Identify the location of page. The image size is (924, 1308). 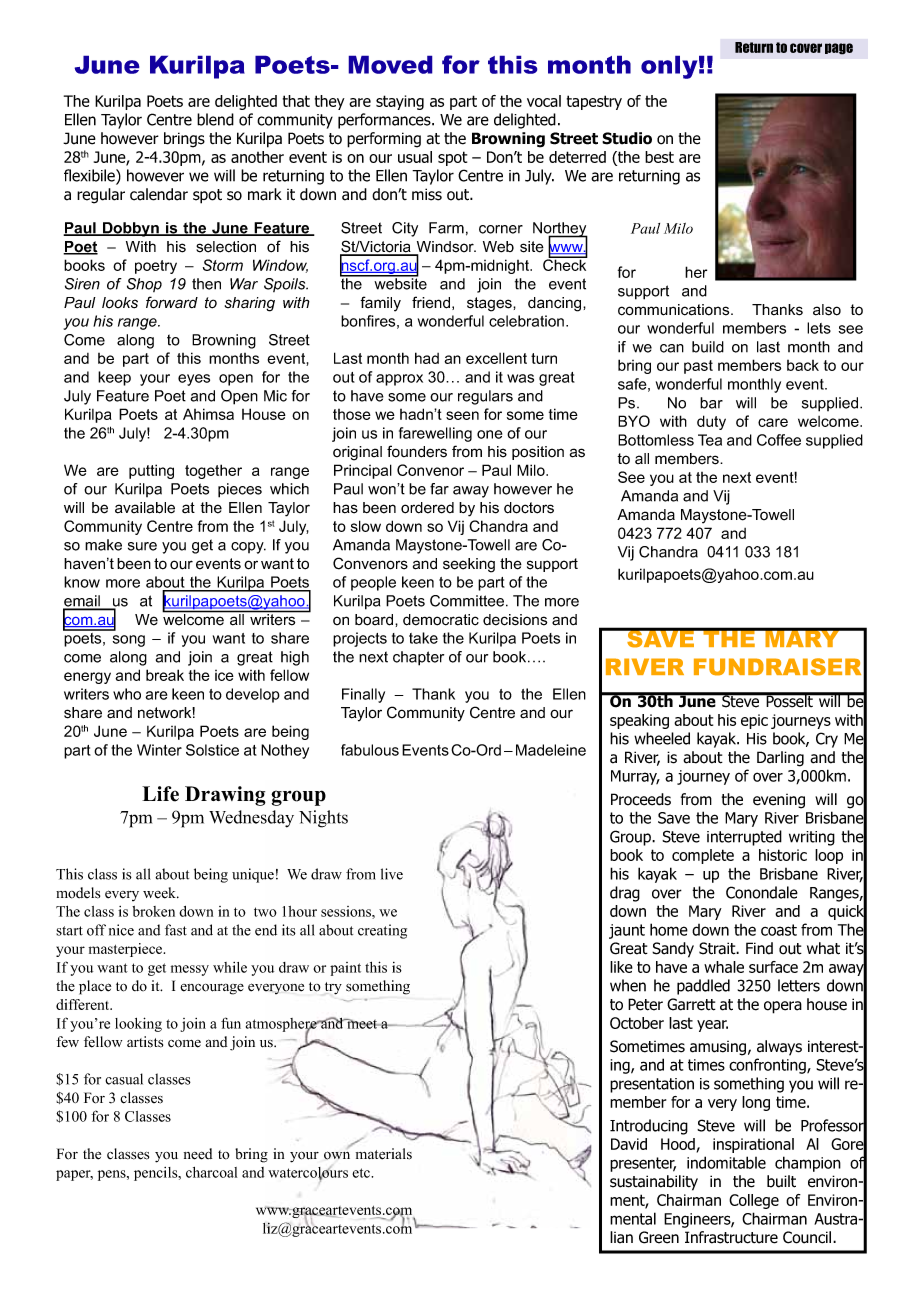
(839, 49).
